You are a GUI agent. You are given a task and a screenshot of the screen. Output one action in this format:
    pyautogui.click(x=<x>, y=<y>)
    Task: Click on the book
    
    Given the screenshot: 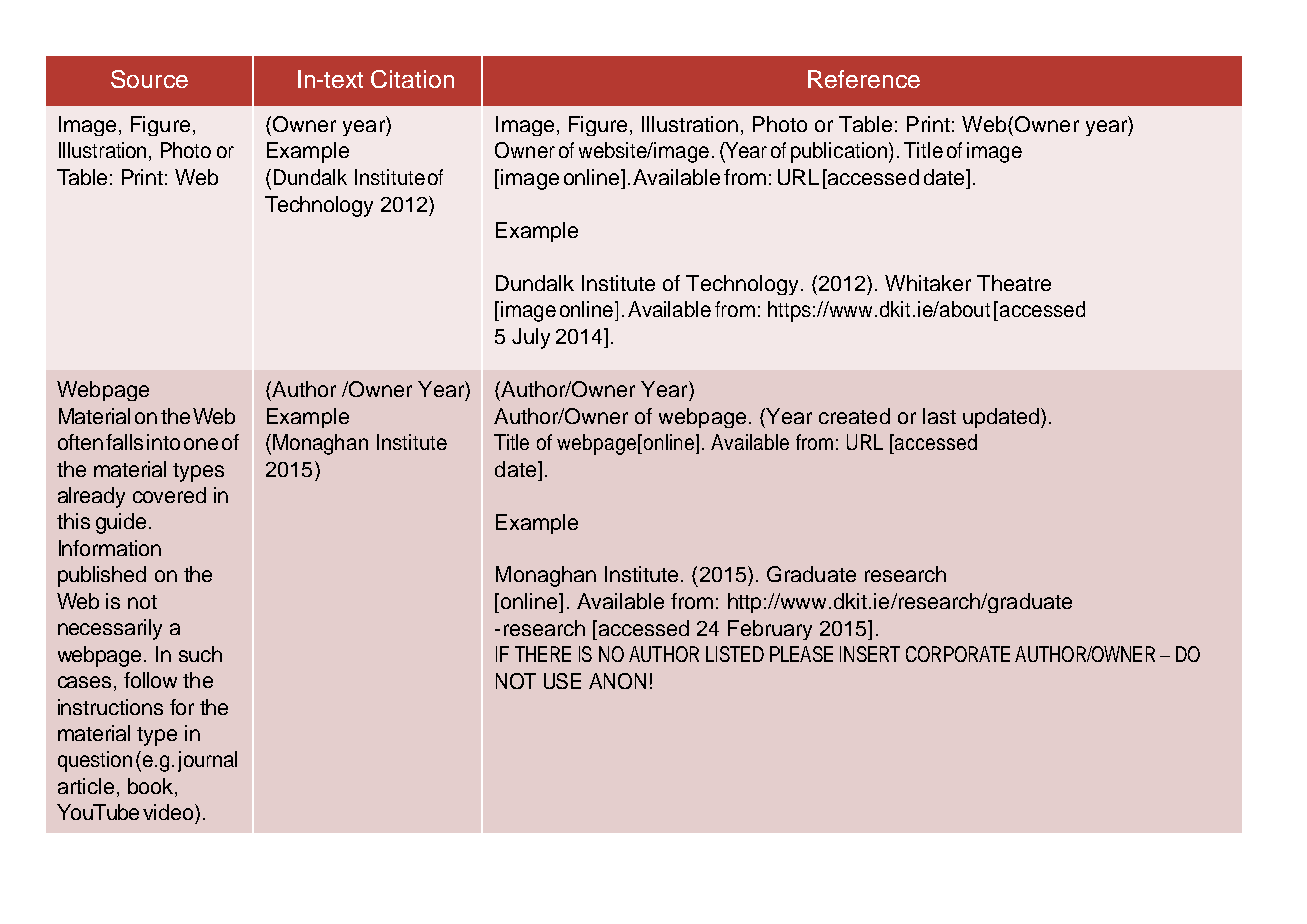 What is the action you would take?
    pyautogui.click(x=152, y=787)
